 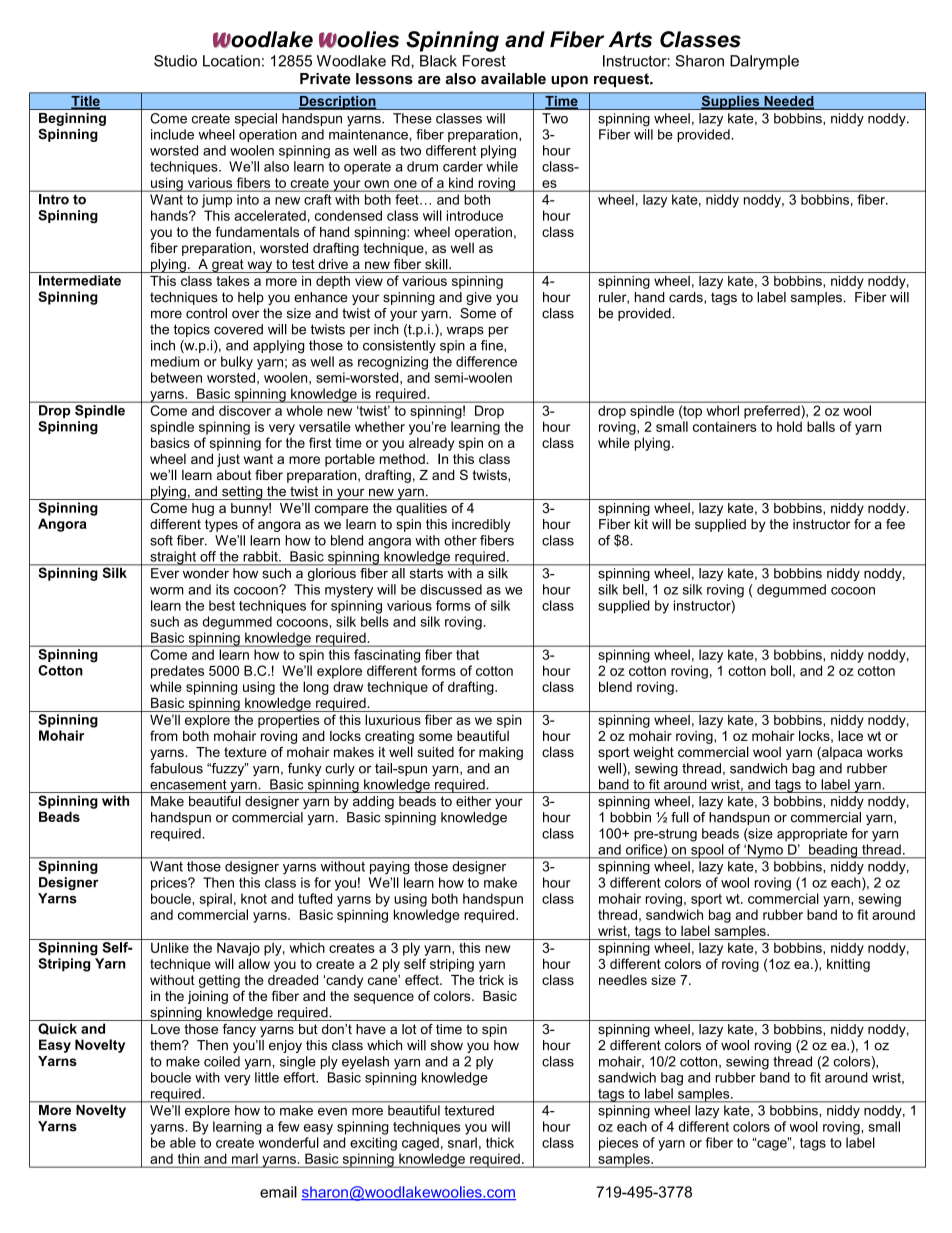 What do you see at coordinates (486, 361) in the screenshot?
I see `difference` at bounding box center [486, 361].
